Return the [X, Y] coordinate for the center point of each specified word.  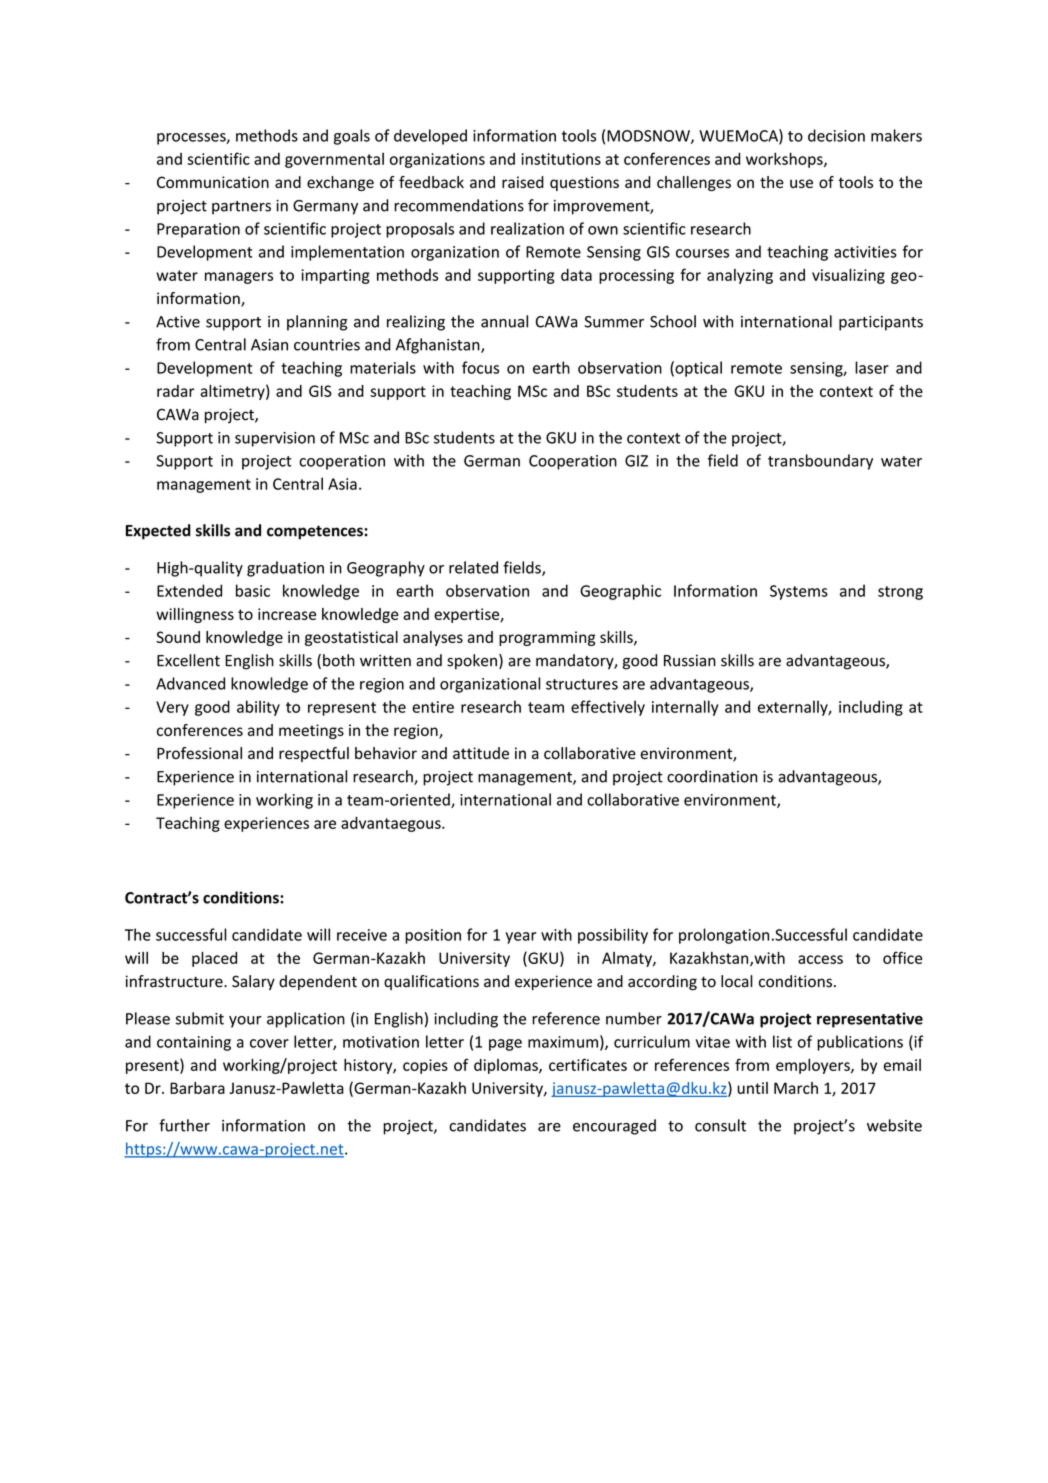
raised [523, 182]
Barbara [197, 1088]
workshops [785, 160]
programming [547, 638]
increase [287, 614]
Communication [213, 182]
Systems [799, 592]
